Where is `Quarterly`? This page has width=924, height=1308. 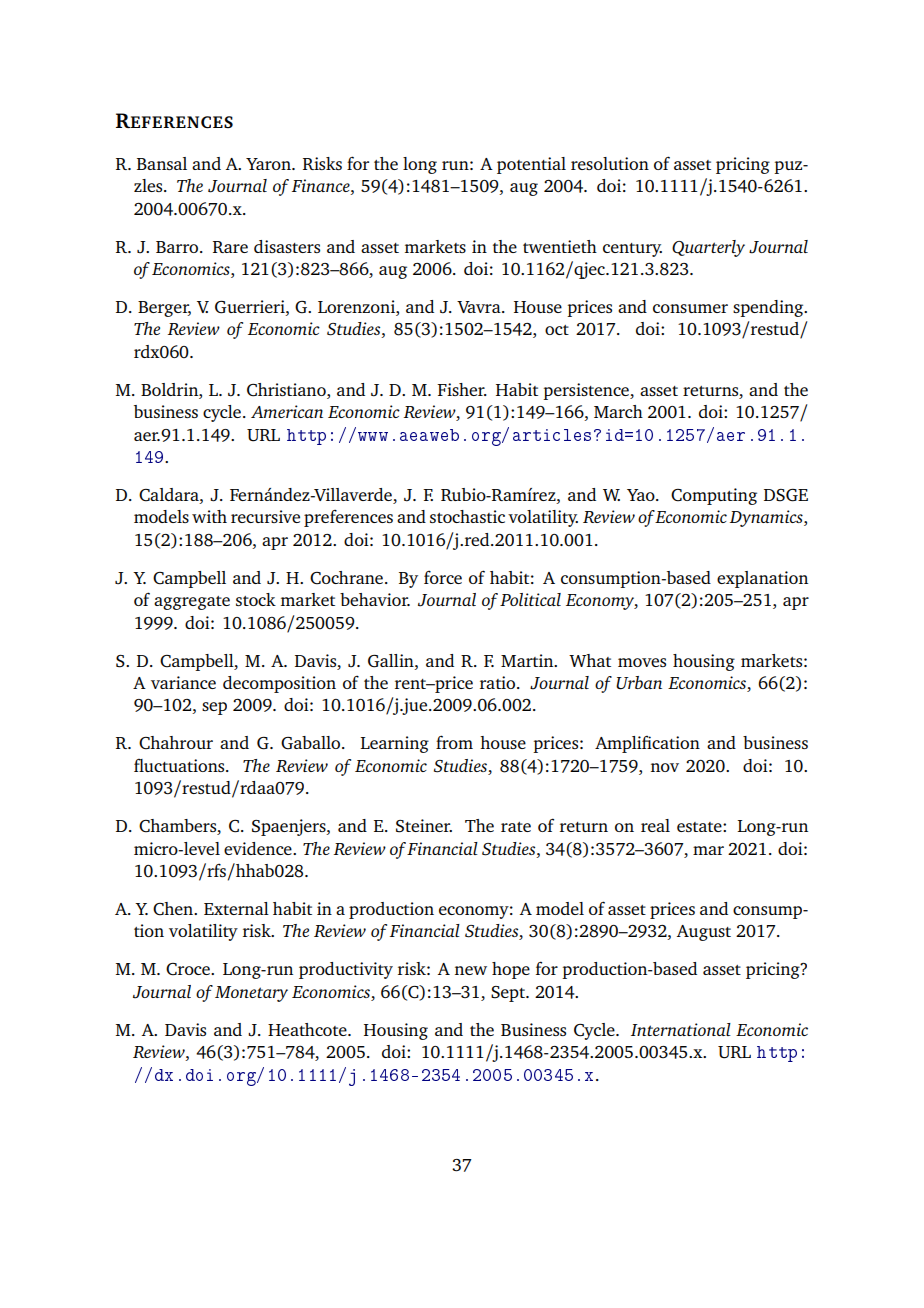
Quarterly is located at coordinates (708, 248).
